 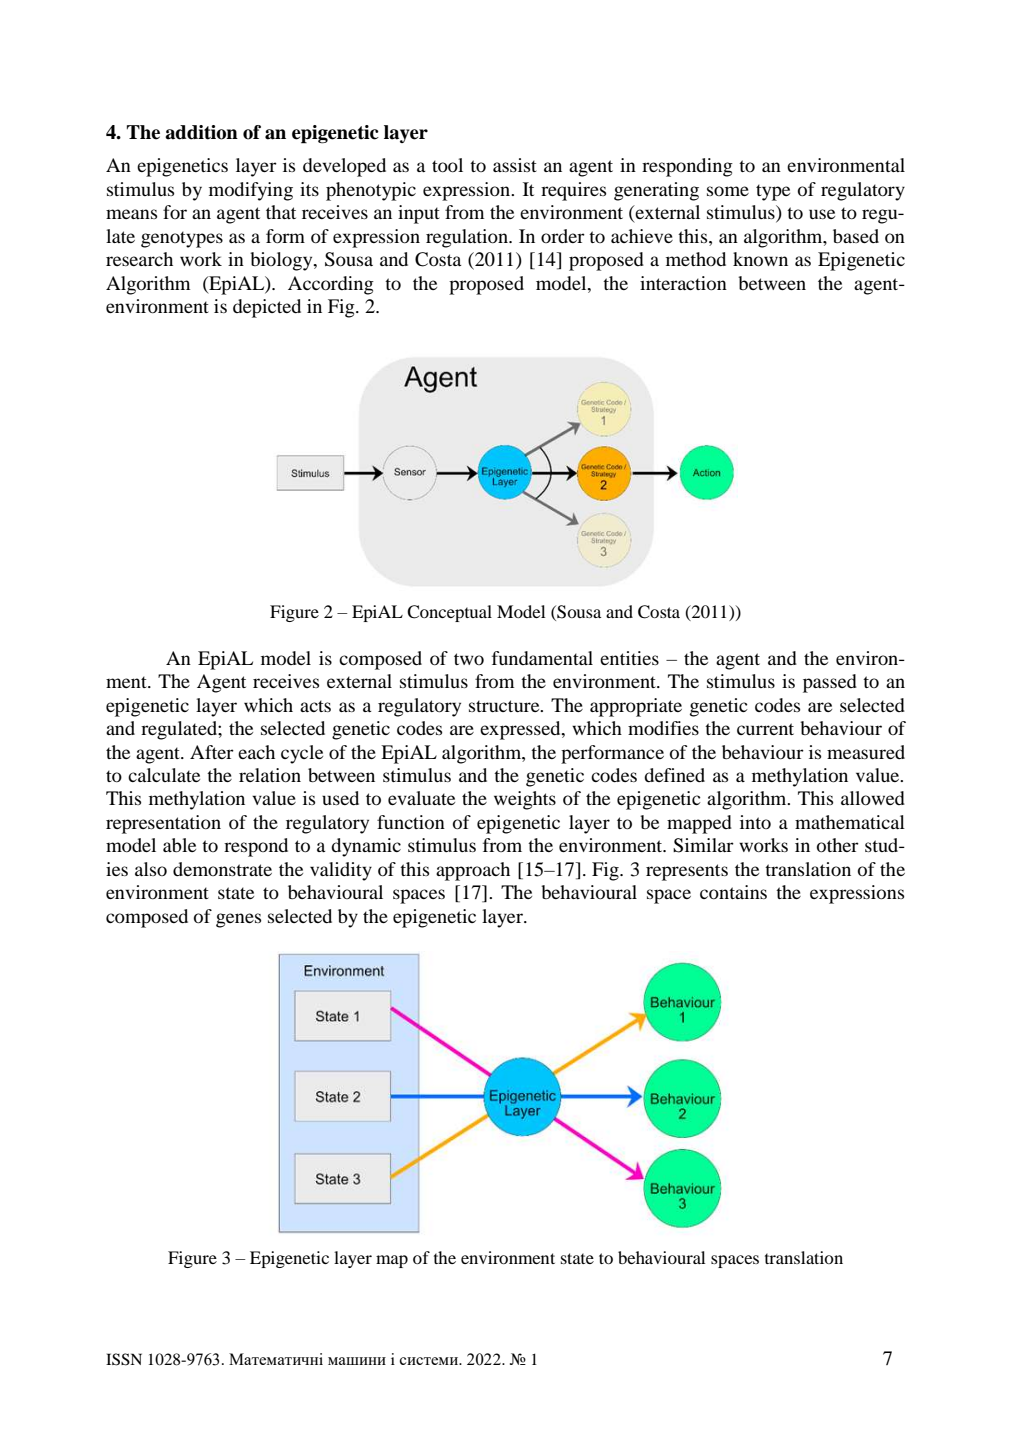 I want to click on assist, so click(x=515, y=165).
